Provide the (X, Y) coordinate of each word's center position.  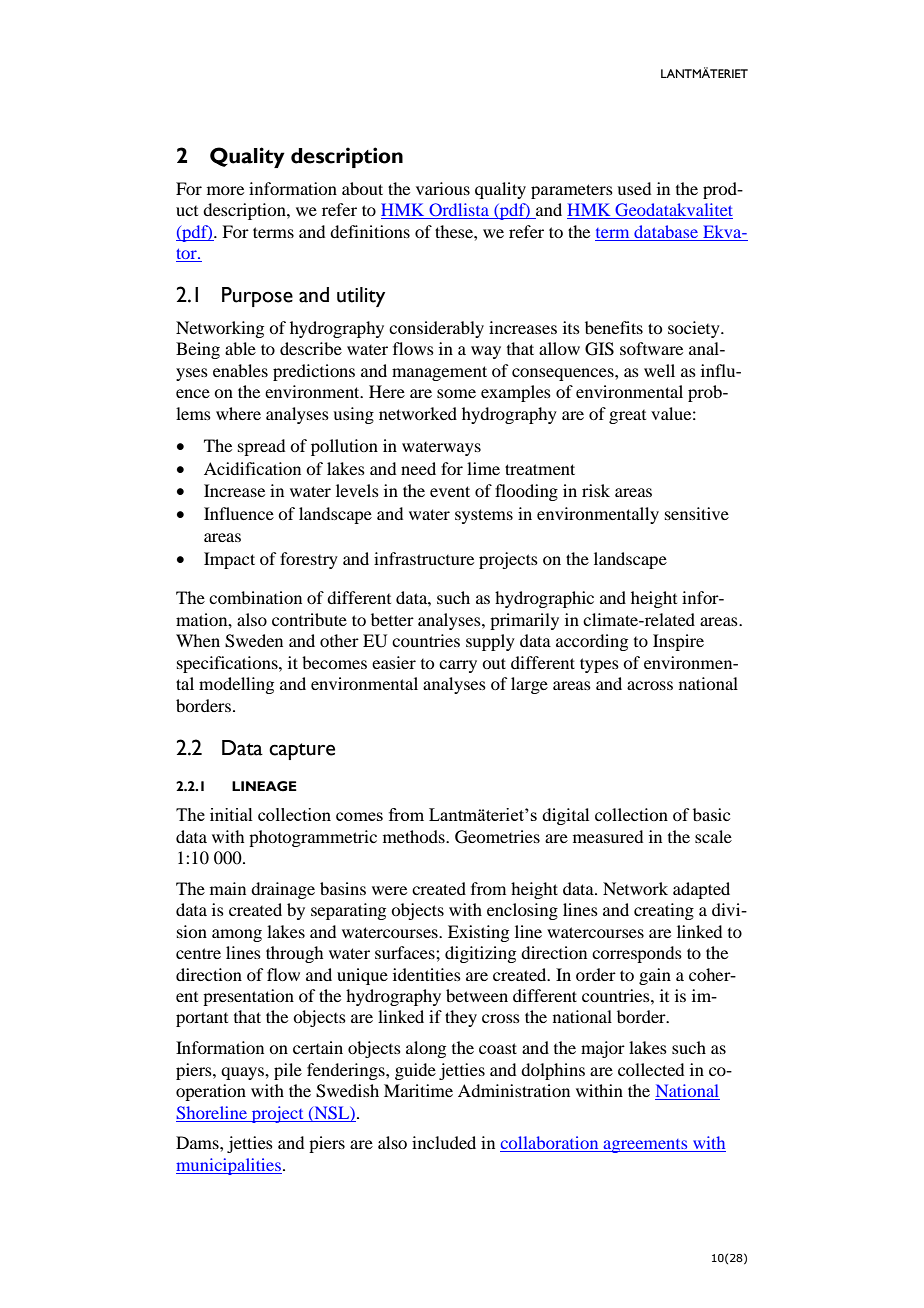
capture (302, 751)
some (456, 393)
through (294, 954)
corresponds (637, 954)
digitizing (480, 954)
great (627, 417)
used (634, 188)
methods (415, 836)
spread (261, 447)
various (443, 188)
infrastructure (424, 558)
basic (711, 814)
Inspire (678, 642)
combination (255, 597)
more (225, 190)
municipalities (229, 1166)
